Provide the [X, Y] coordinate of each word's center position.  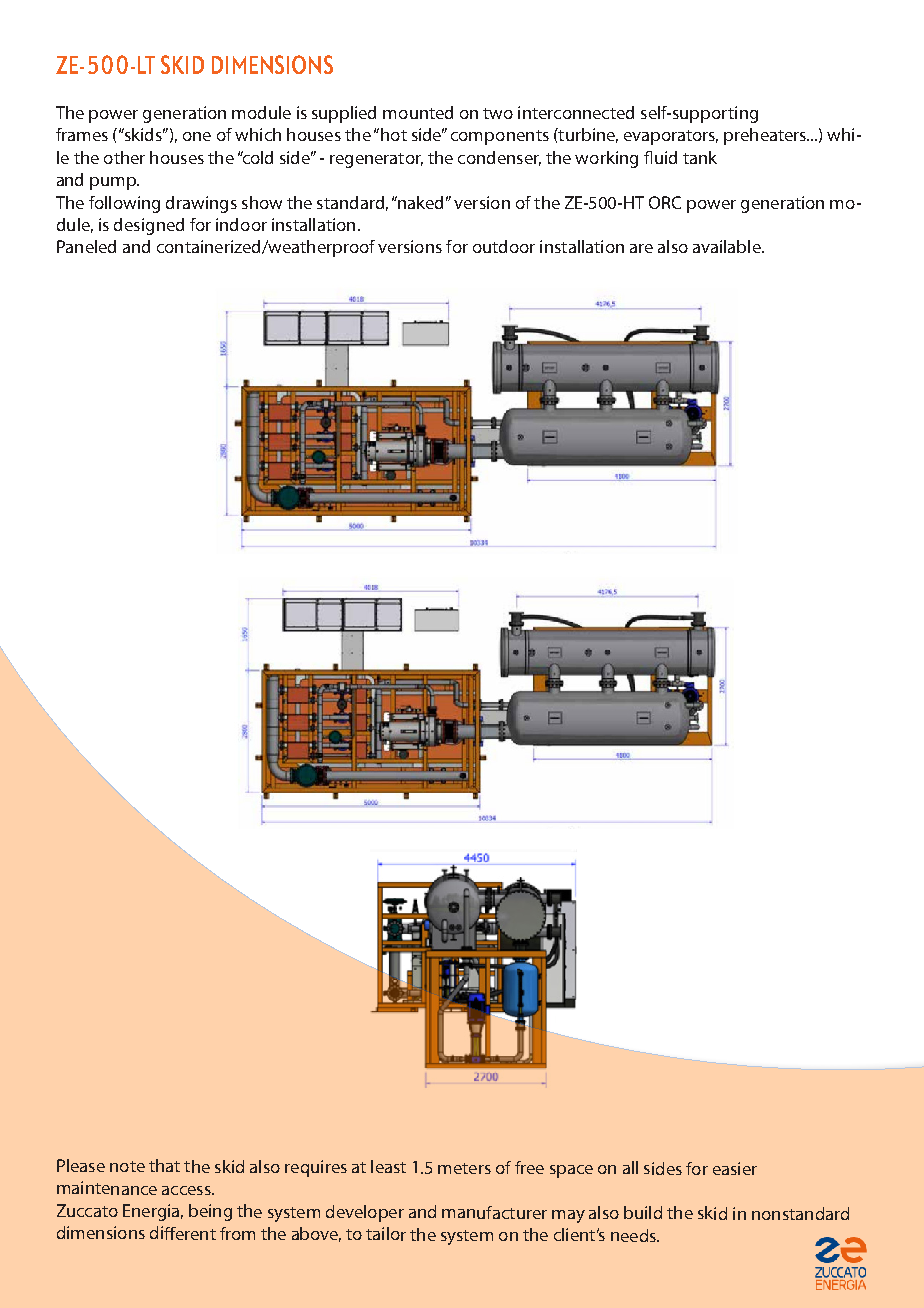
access [187, 1190]
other [124, 157]
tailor [386, 1234]
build [643, 1212]
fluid [660, 157]
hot [394, 134]
